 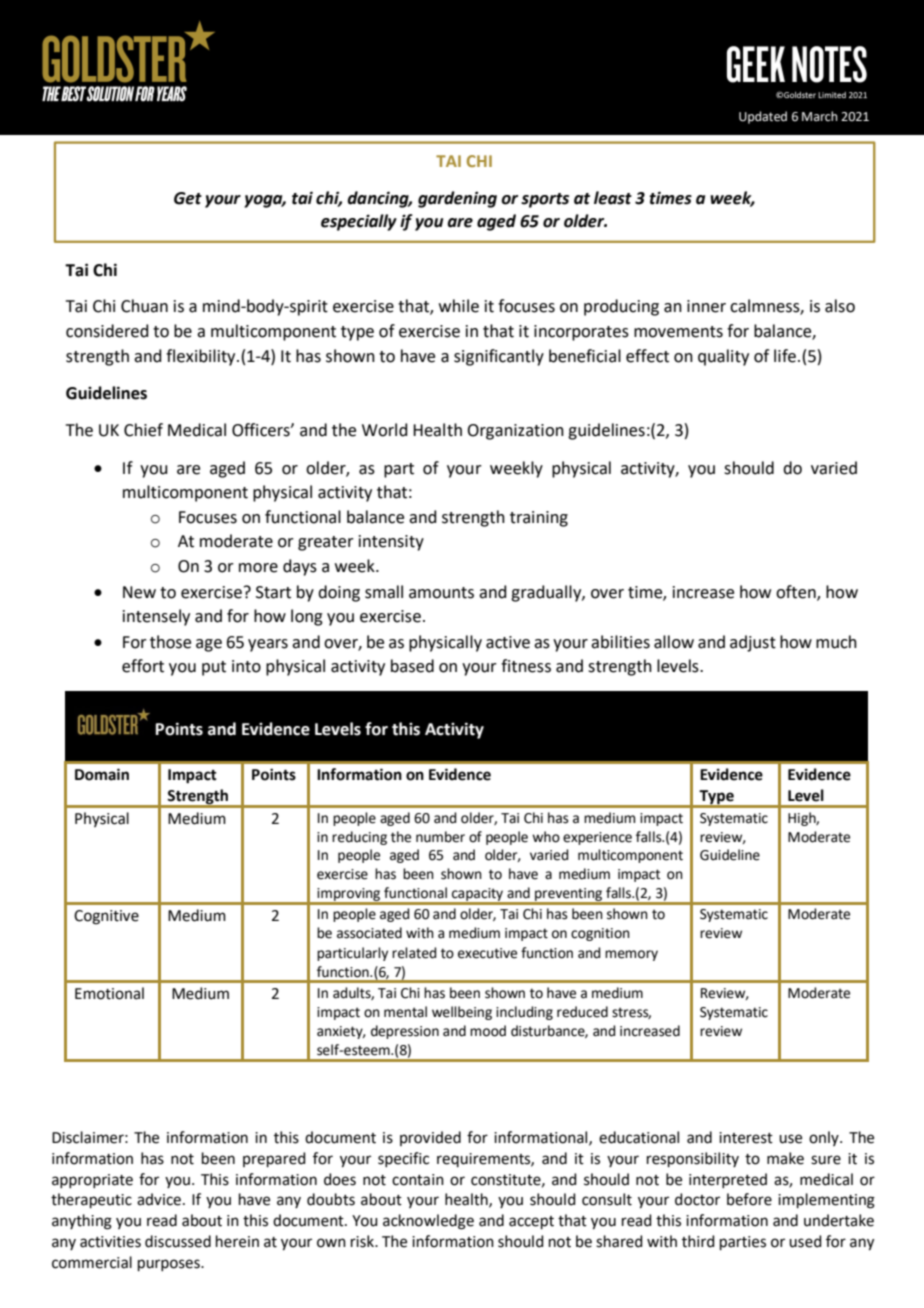 What do you see at coordinates (412, 666) in the screenshot?
I see `based` at bounding box center [412, 666].
